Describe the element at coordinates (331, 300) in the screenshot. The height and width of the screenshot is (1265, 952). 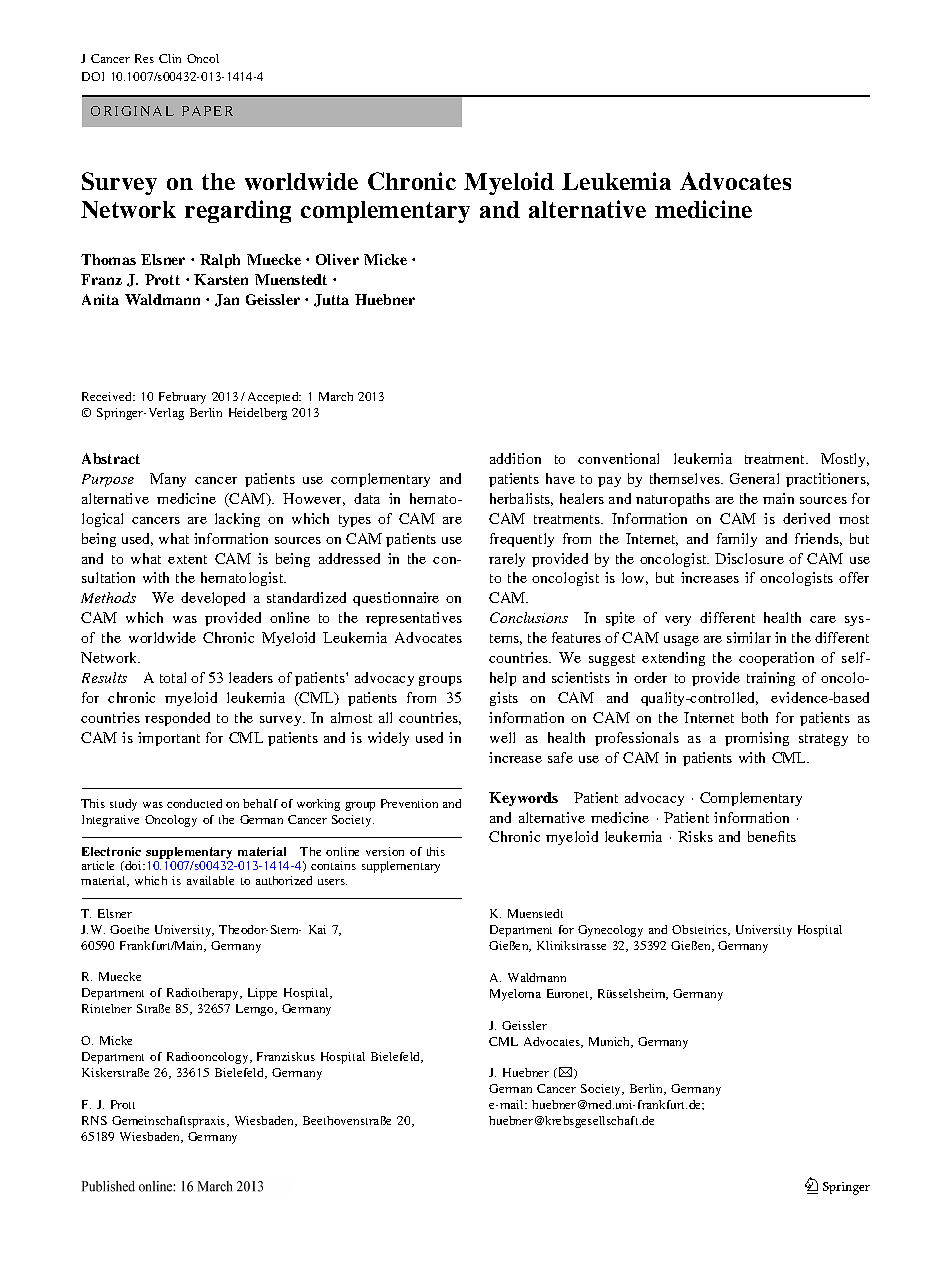
I see `Jutta` at that location.
